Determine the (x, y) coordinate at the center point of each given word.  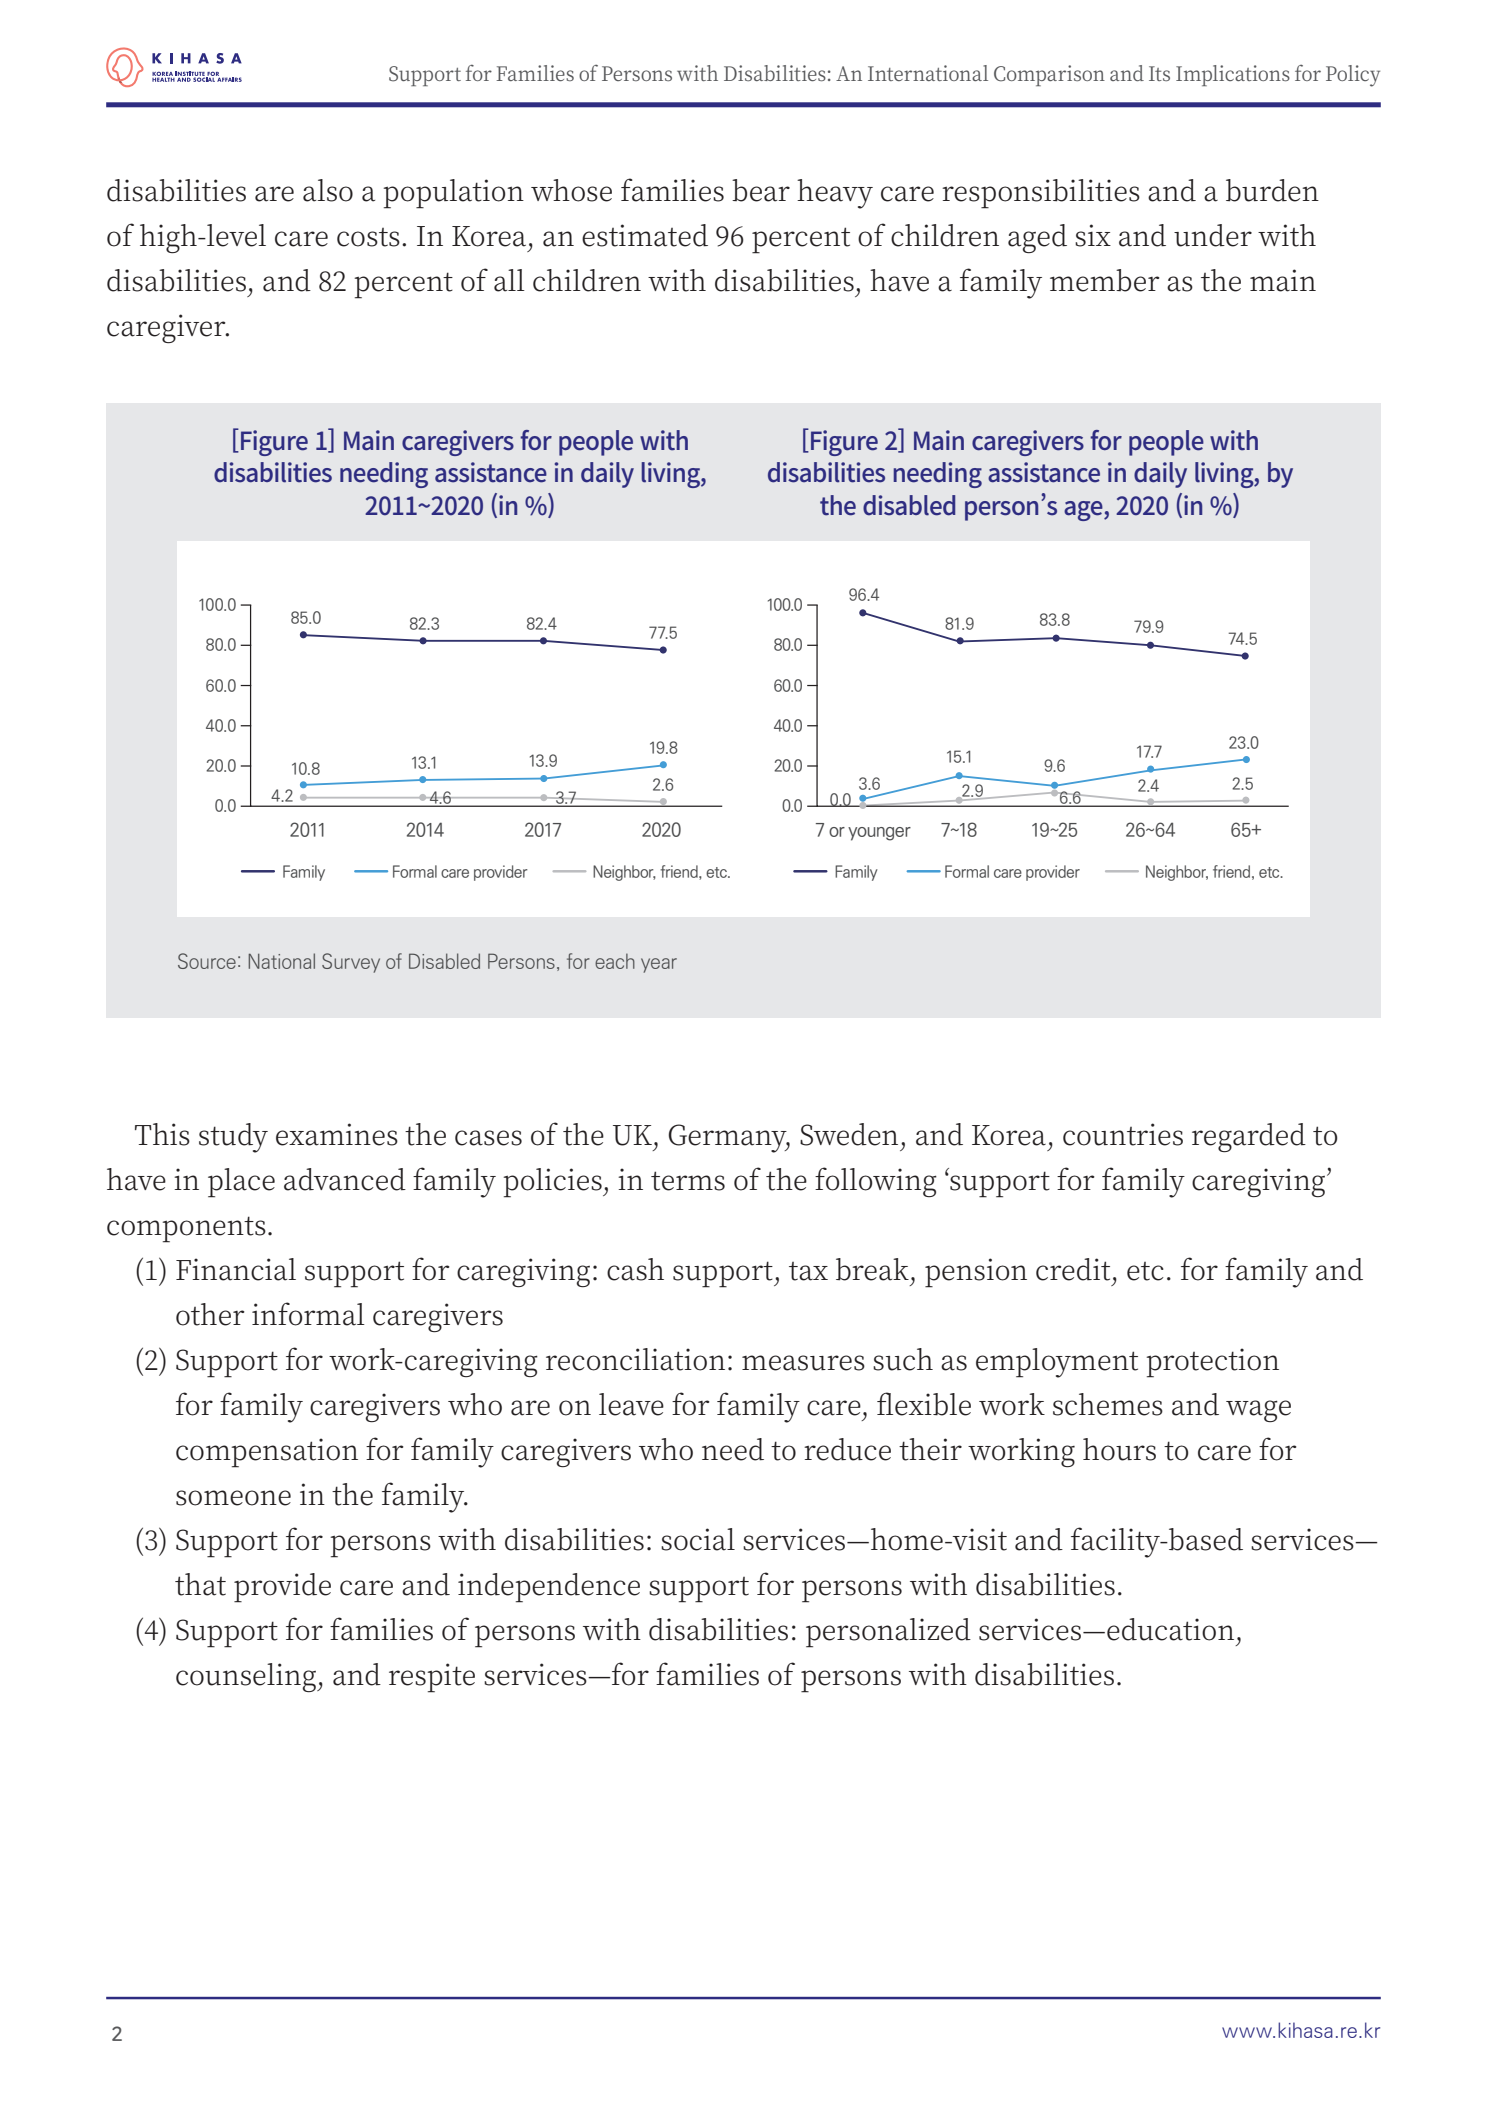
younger (879, 834)
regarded (1249, 1137)
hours (1119, 1449)
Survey (351, 963)
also (328, 190)
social (698, 1539)
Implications (1233, 75)
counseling (247, 1677)
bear (761, 190)
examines (337, 1134)
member (1104, 280)
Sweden (849, 1134)
